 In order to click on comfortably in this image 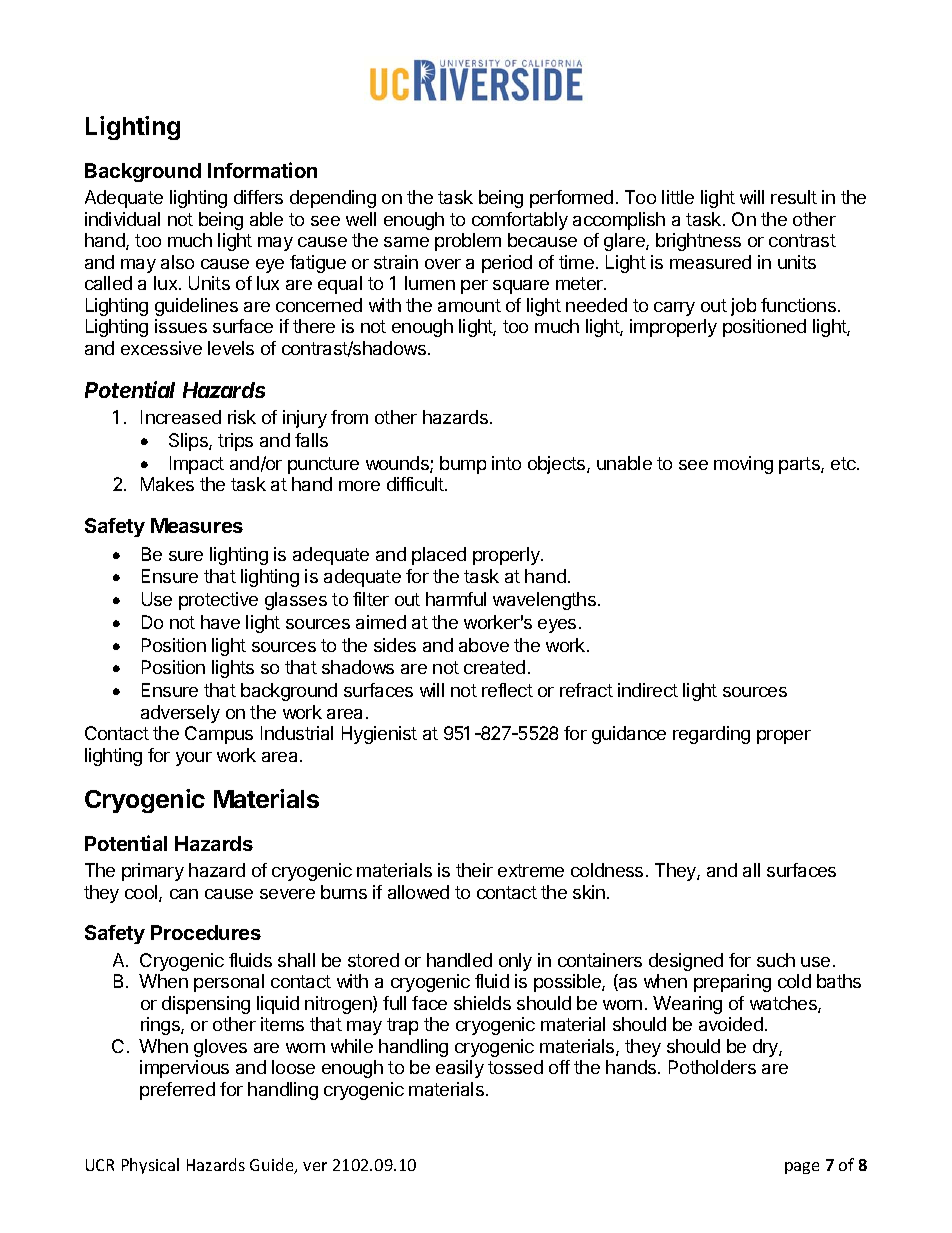, I will do `click(520, 221)`.
